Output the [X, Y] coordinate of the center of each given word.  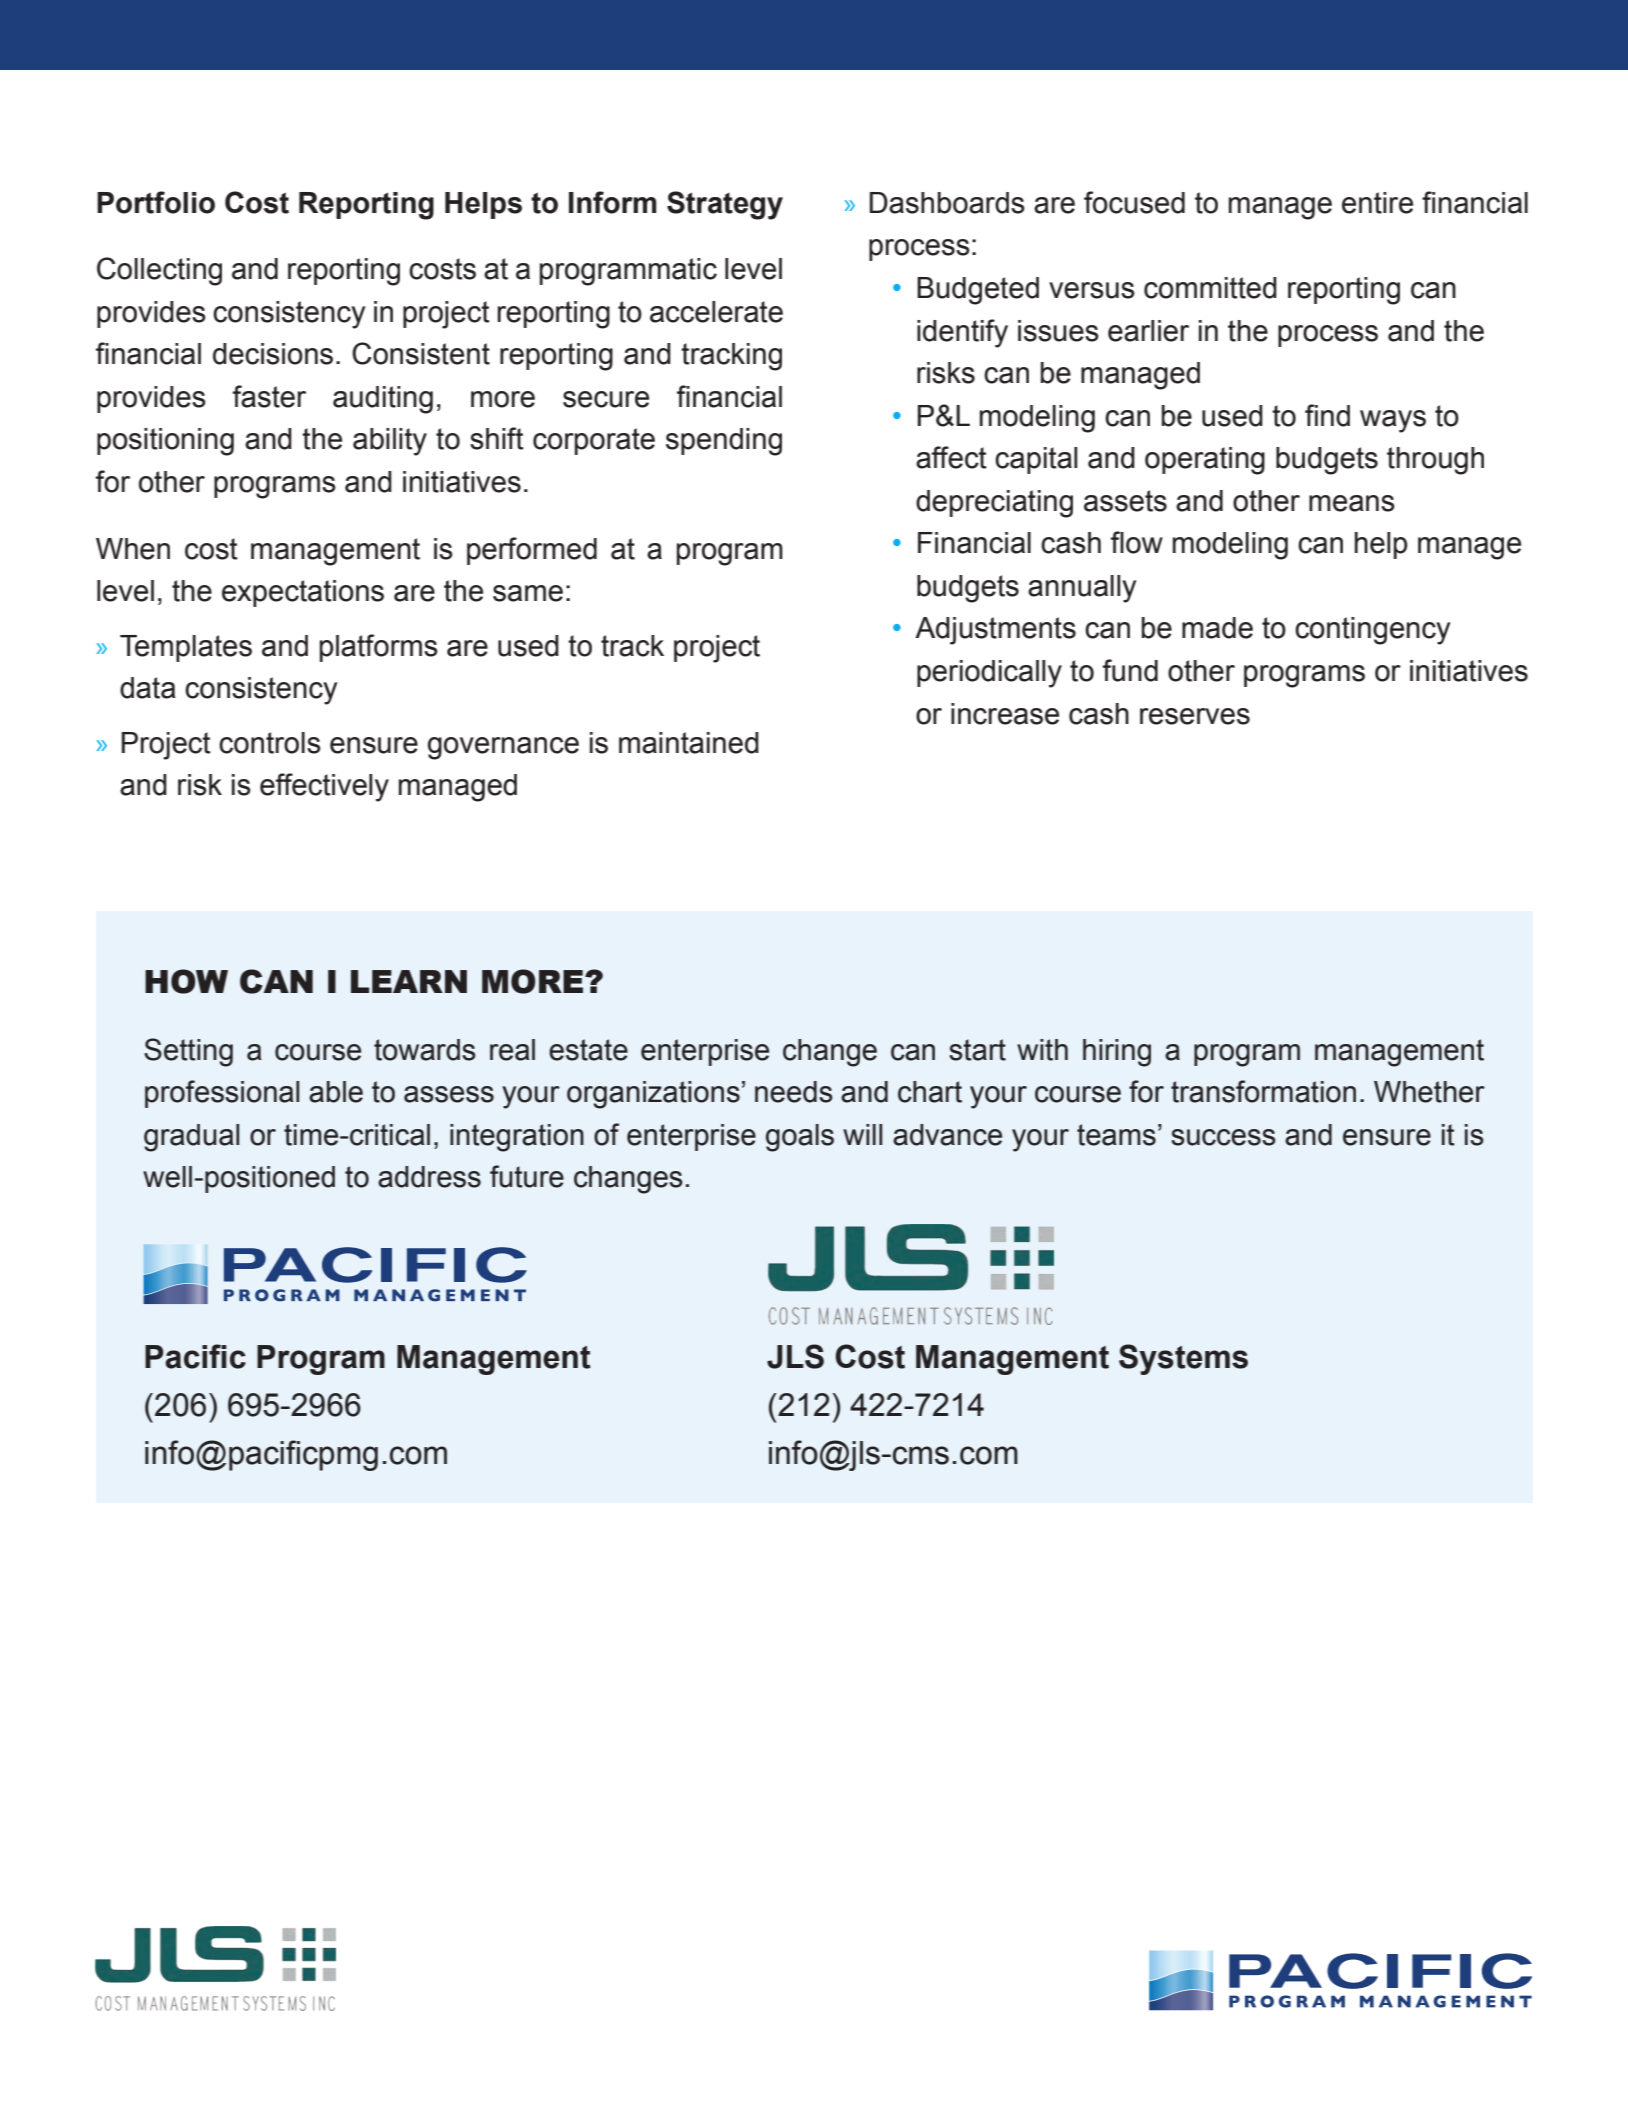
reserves [1195, 716]
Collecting [159, 271]
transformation [1263, 1091]
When [133, 549]
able [336, 1092]
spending [724, 442]
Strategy [725, 205]
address [429, 1177]
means [1352, 503]
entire [1377, 203]
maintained [689, 743]
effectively [324, 787]
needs [794, 1092]
